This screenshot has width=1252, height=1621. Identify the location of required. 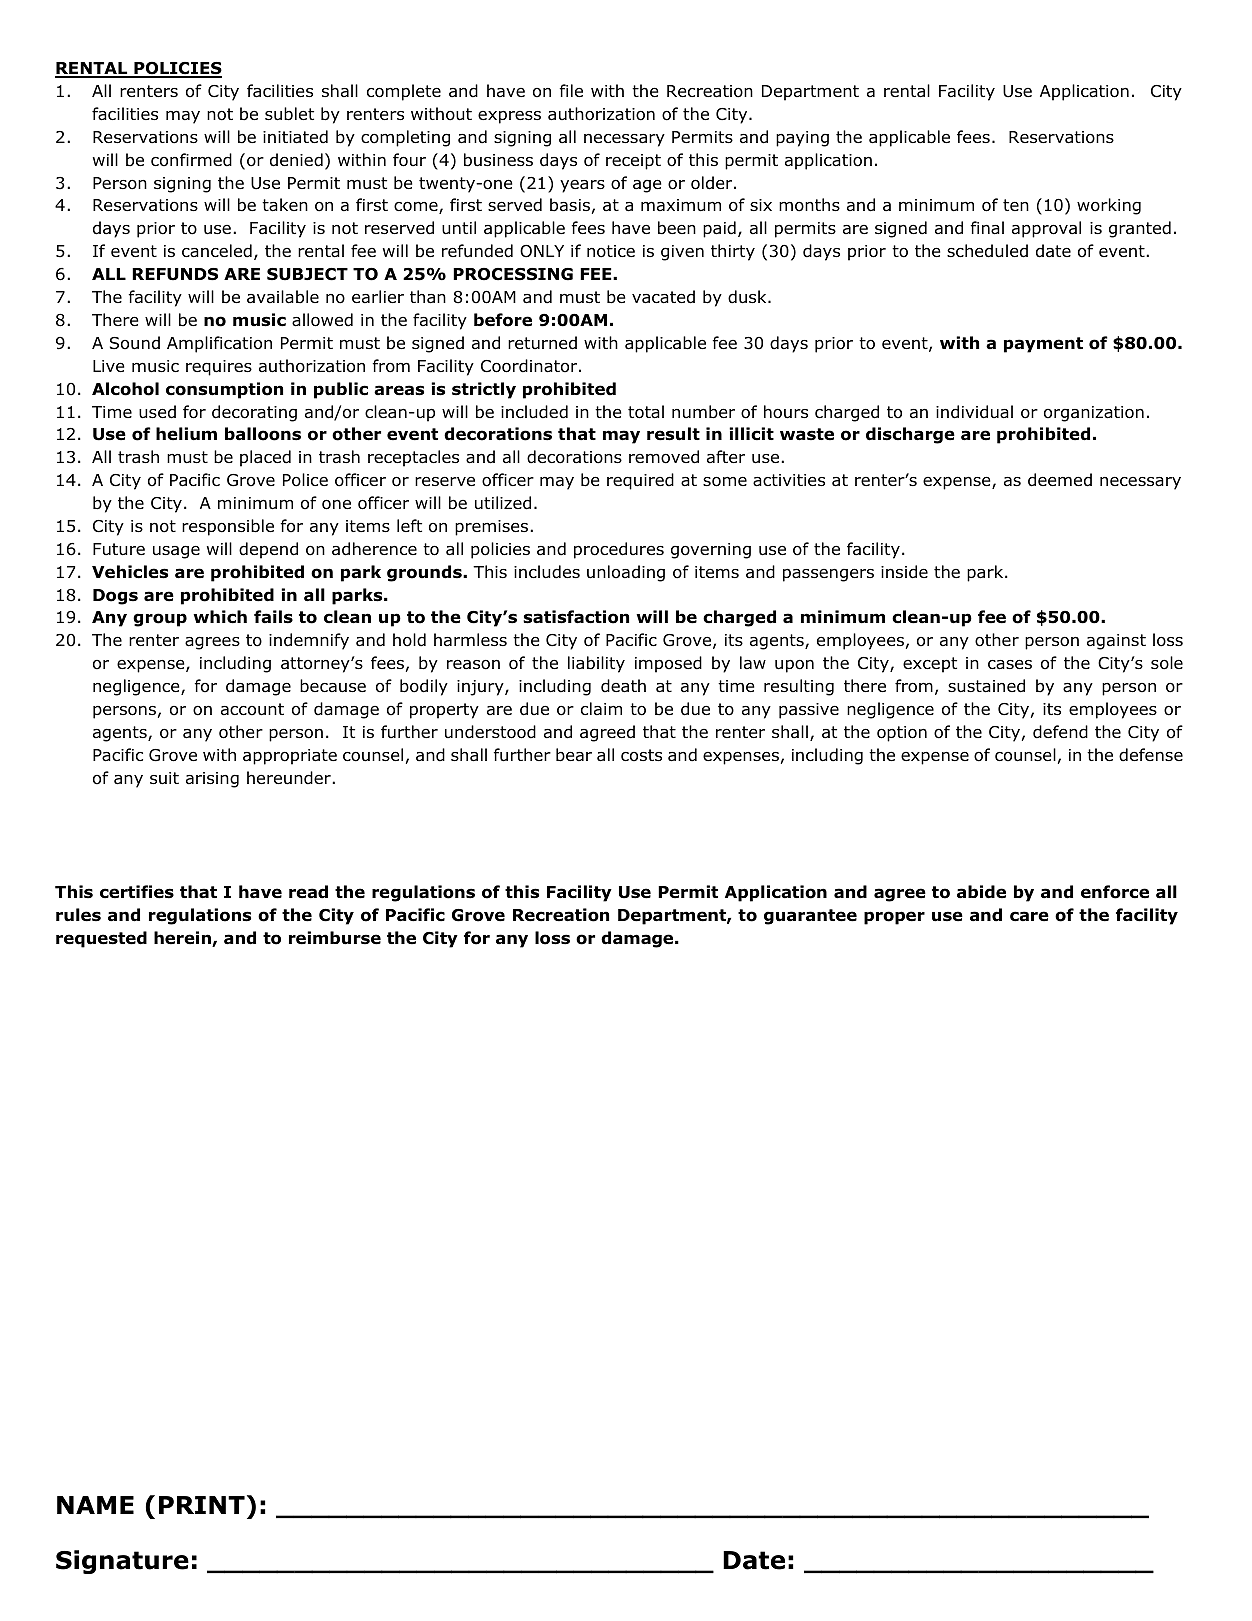
(640, 481).
